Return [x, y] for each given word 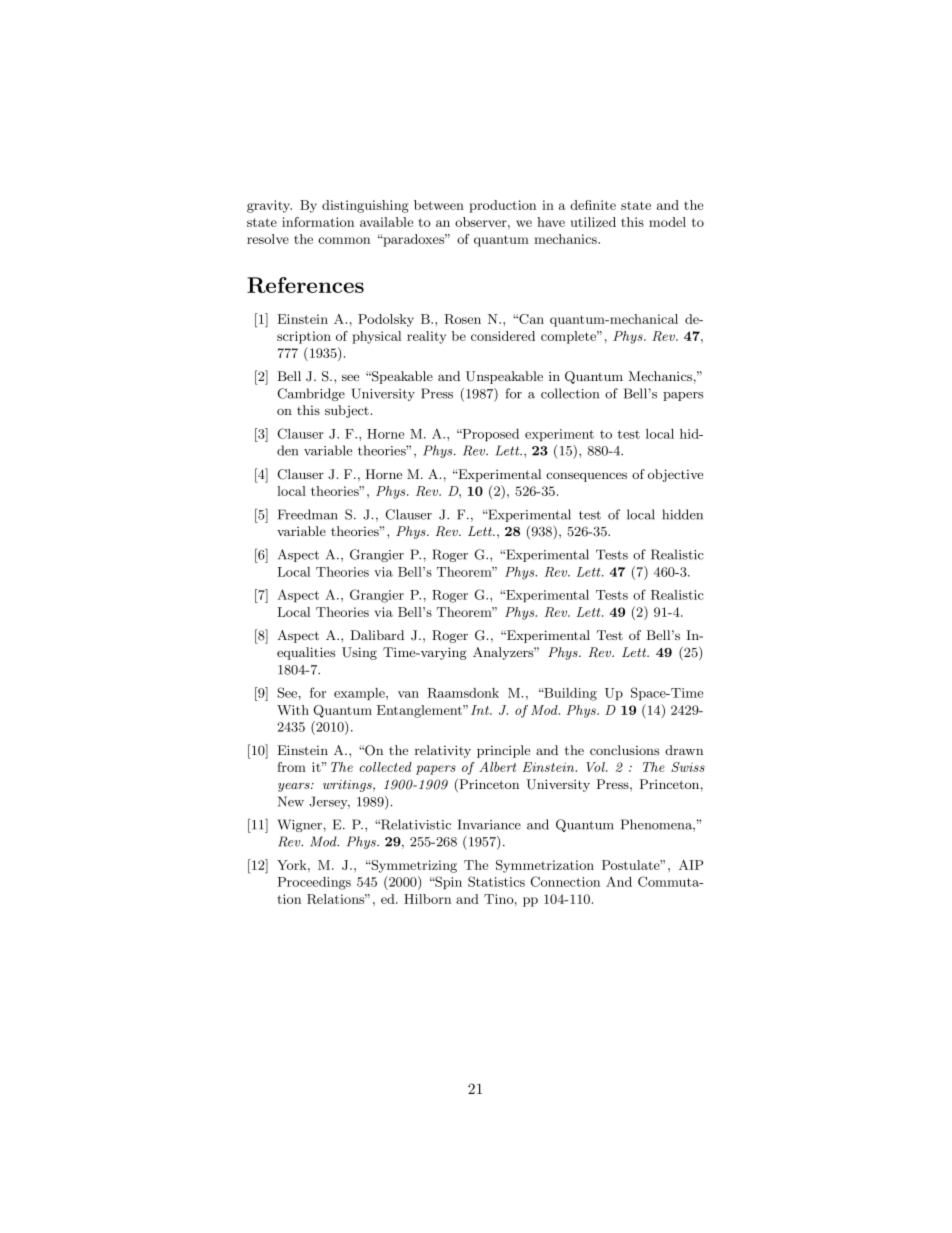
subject [347, 411]
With [293, 710]
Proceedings [314, 883]
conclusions [624, 750]
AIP [691, 865]
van [408, 694]
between [439, 205]
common [344, 240]
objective [675, 475]
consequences [586, 477]
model [667, 222]
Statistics [496, 881]
